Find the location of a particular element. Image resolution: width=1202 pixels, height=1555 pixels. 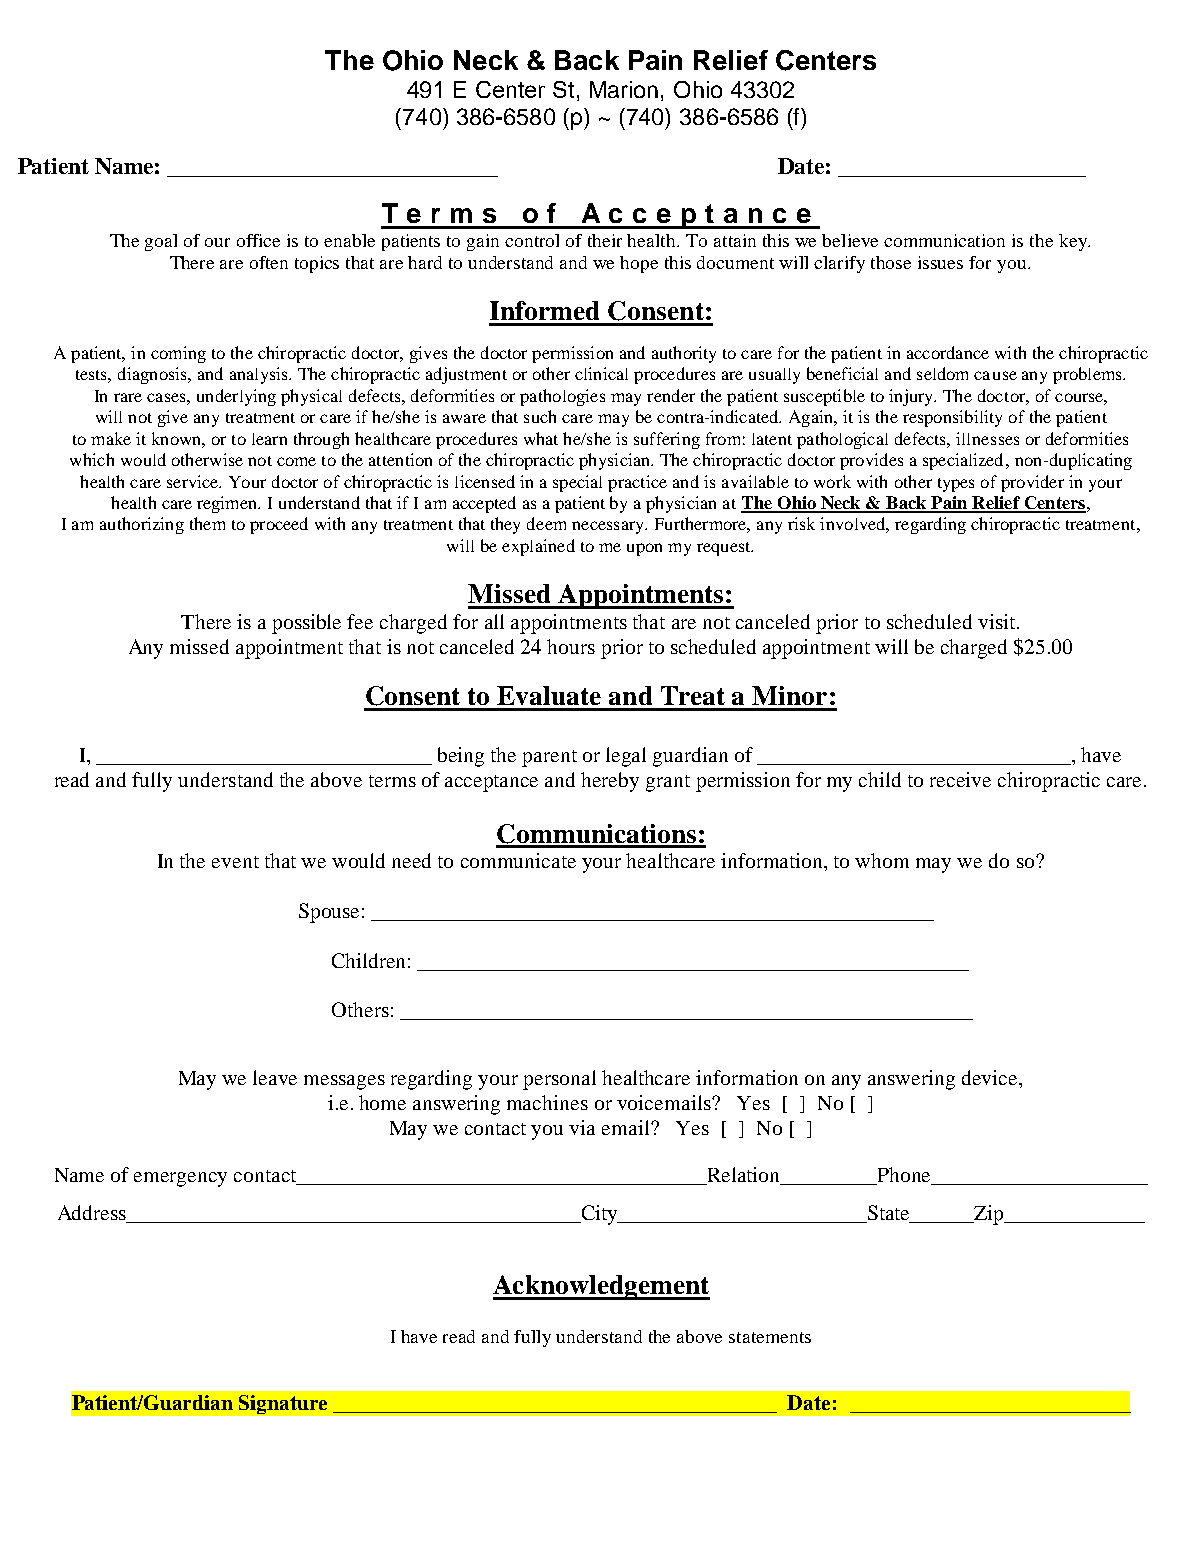

event is located at coordinates (235, 862).
